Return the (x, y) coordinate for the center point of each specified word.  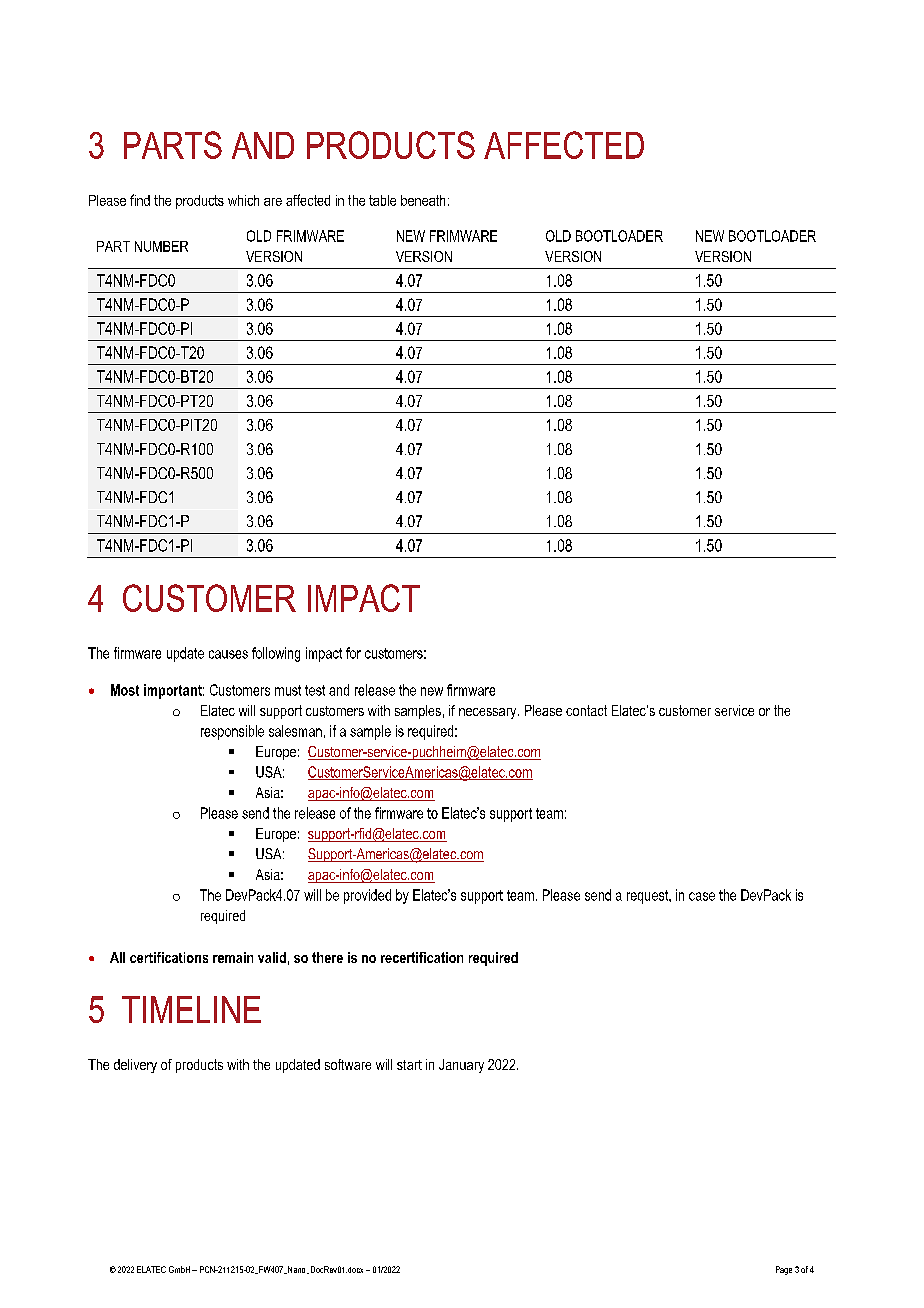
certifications (169, 957)
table (382, 200)
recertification (422, 957)
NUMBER (161, 246)
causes (228, 654)
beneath (423, 200)
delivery (135, 1066)
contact (586, 710)
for (353, 653)
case (702, 896)
